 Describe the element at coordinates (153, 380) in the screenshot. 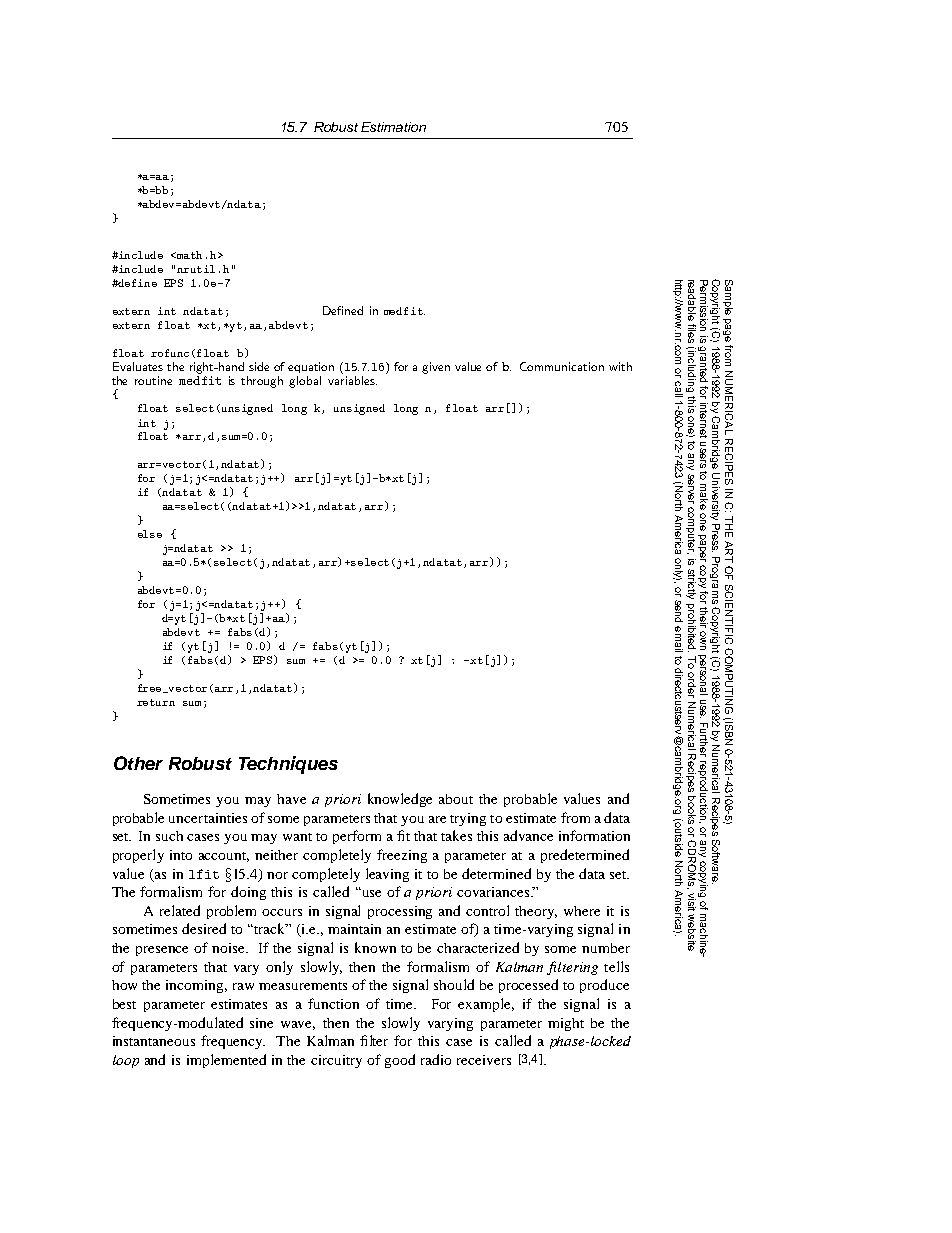

I see `routine` at that location.
